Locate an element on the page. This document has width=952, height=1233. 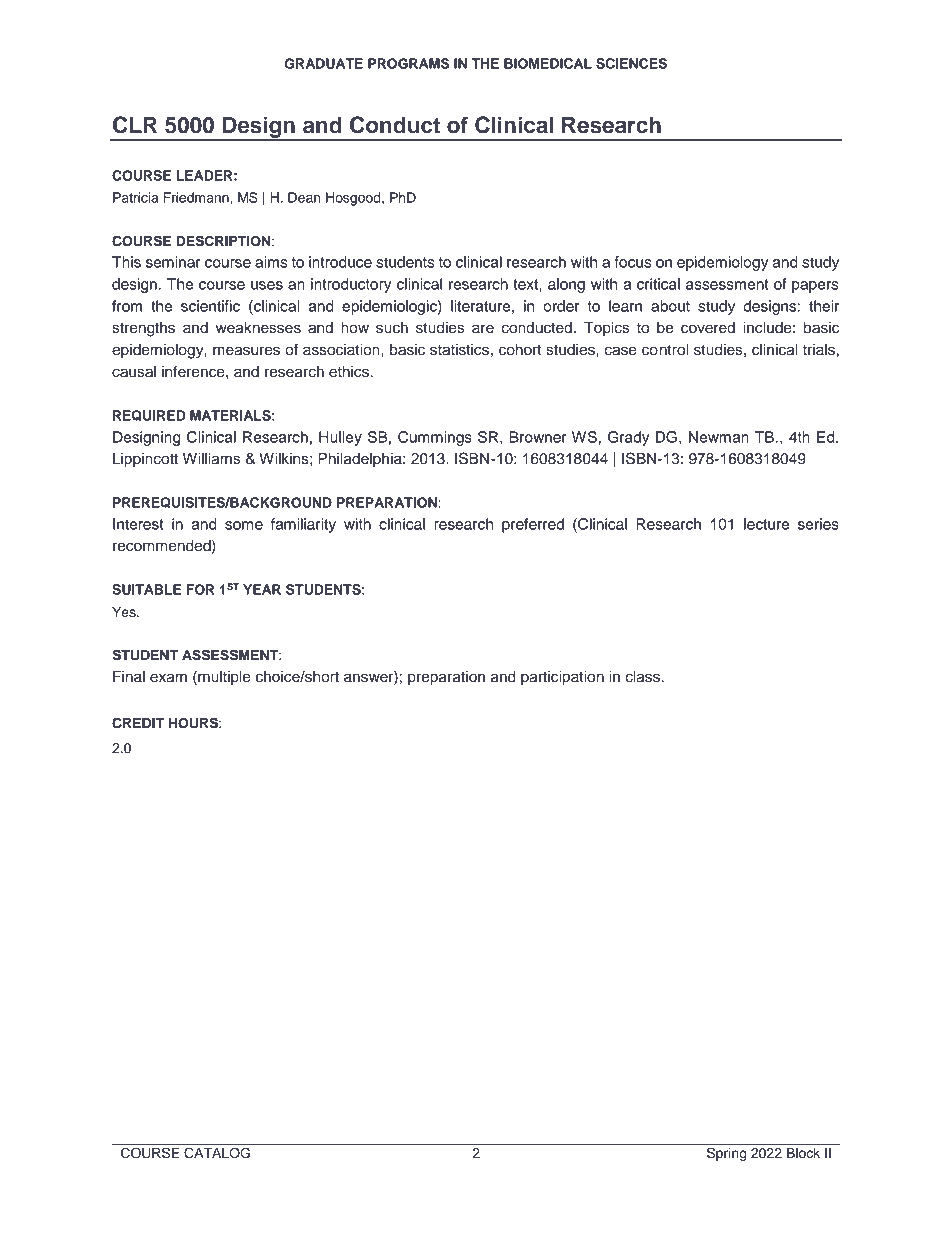
CLR is located at coordinates (135, 125).
